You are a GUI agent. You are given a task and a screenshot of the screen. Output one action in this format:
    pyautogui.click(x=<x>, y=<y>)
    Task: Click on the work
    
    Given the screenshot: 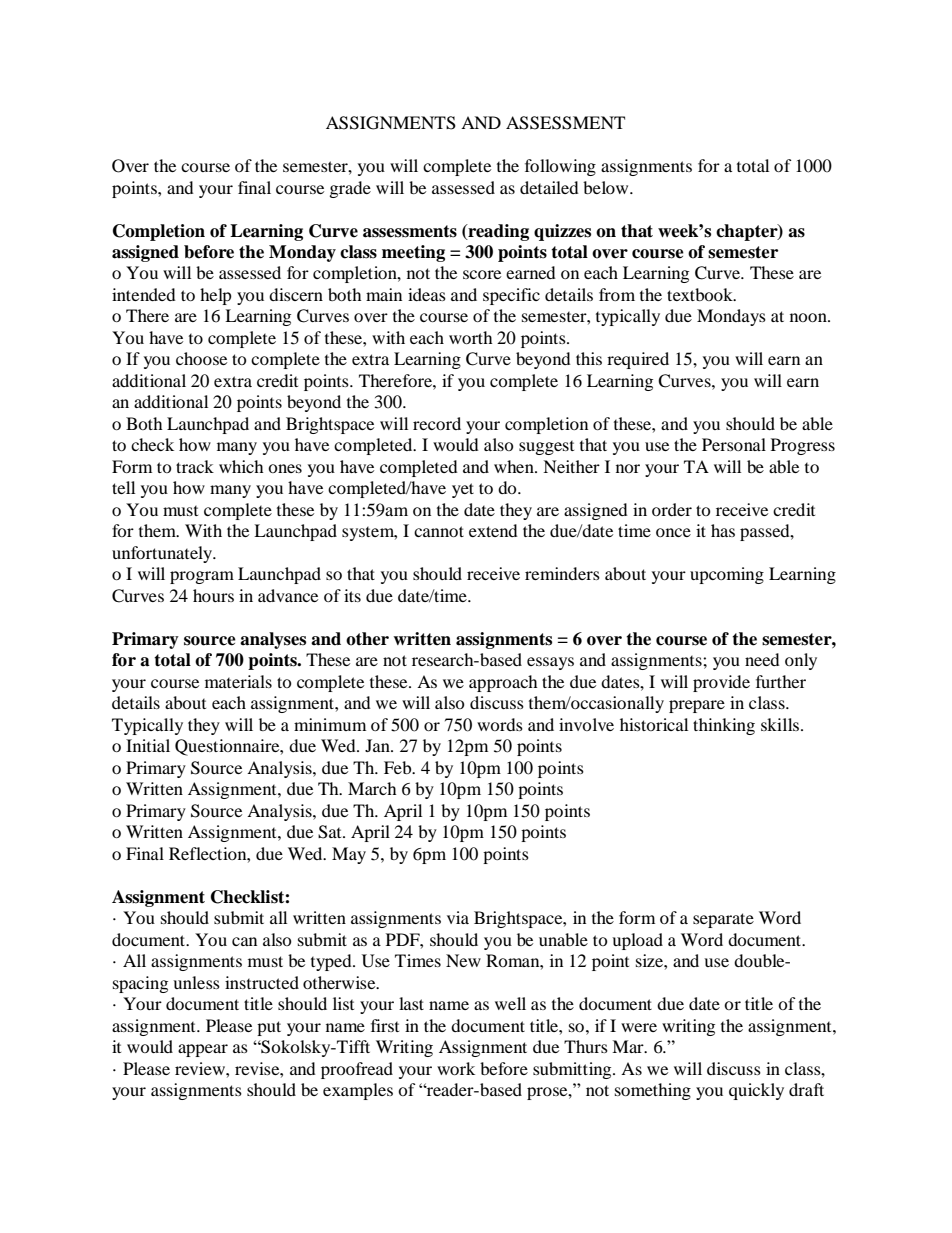 What is the action you would take?
    pyautogui.click(x=456, y=1068)
